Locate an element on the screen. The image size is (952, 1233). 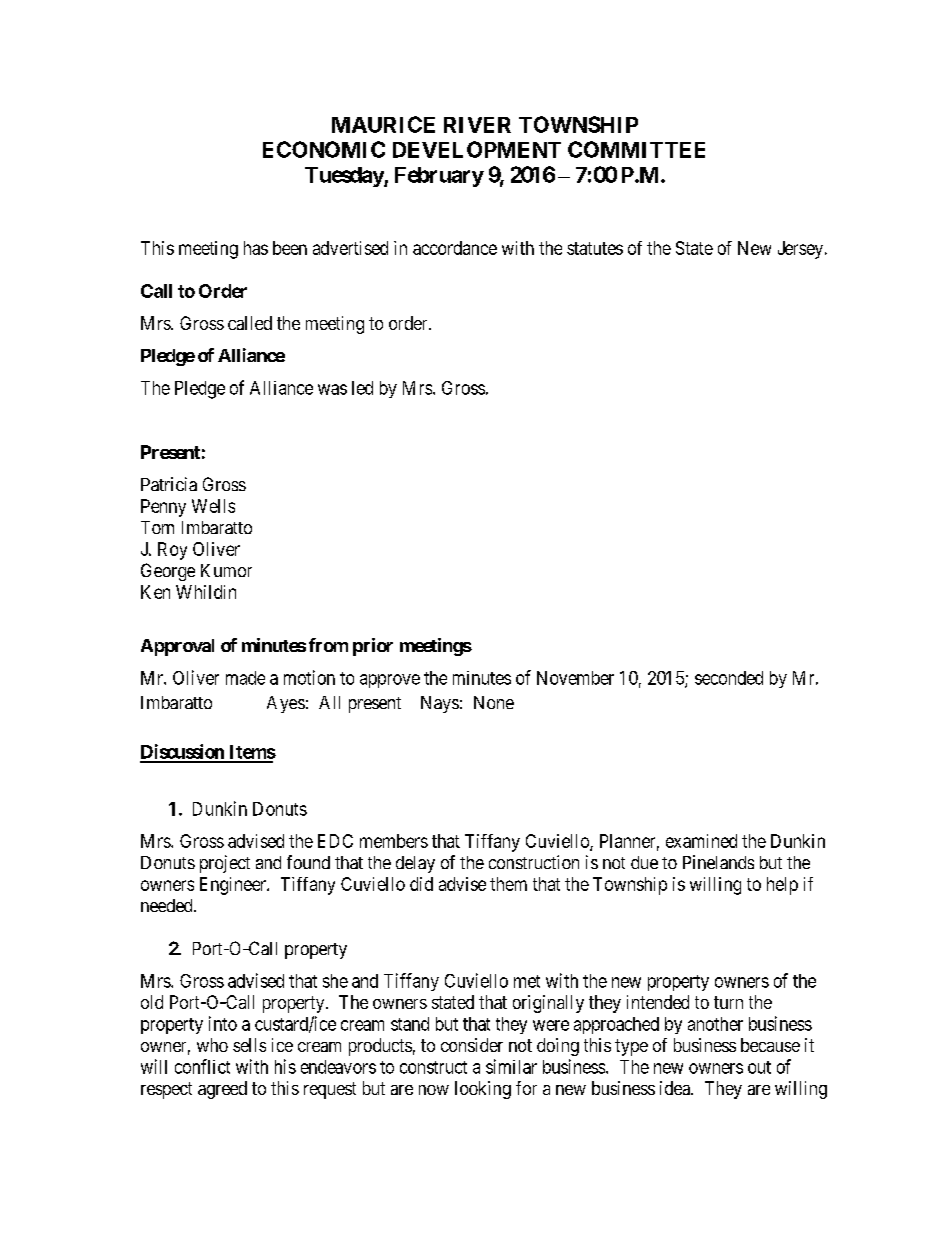
out is located at coordinates (759, 1067).
